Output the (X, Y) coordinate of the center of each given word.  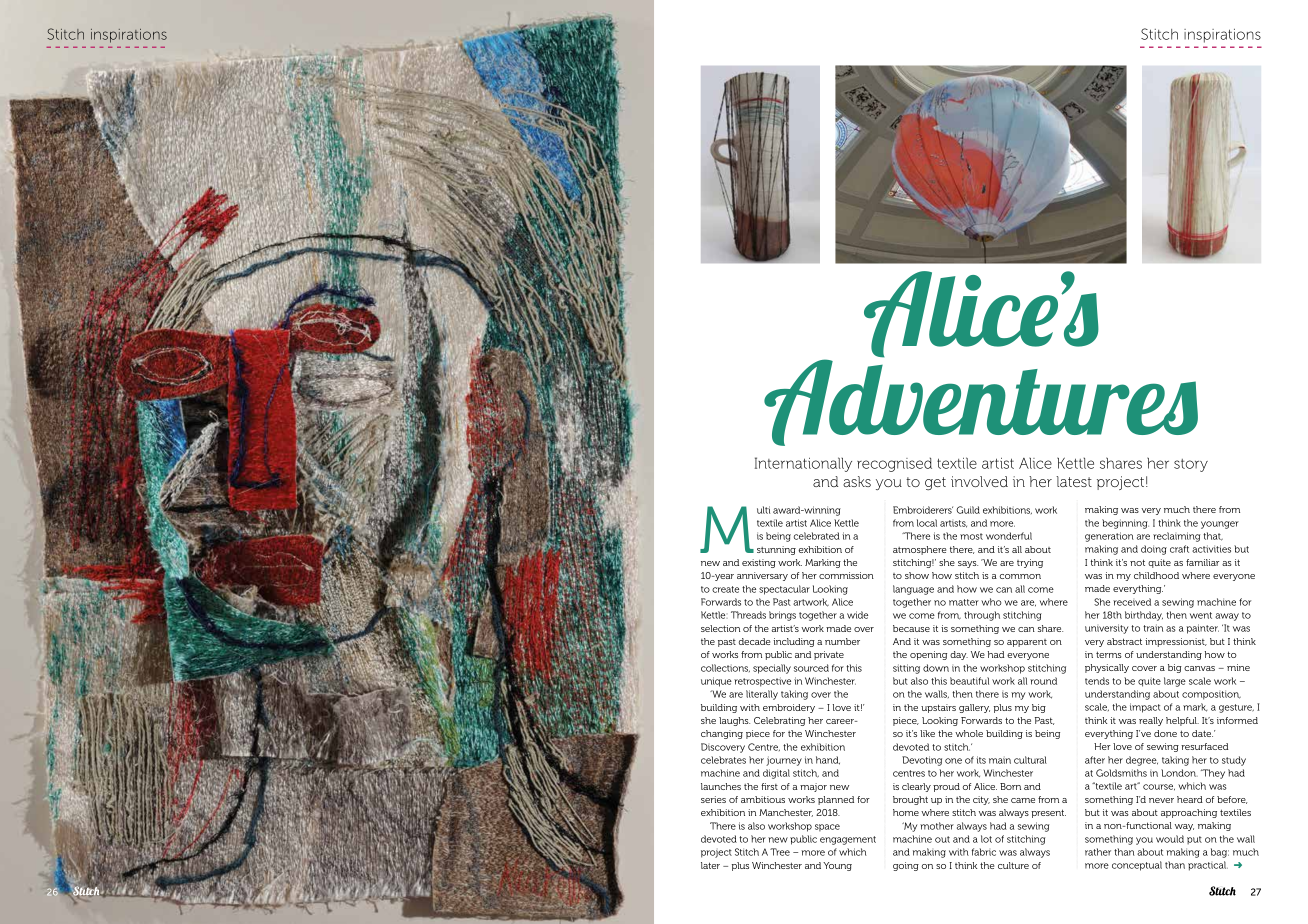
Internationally (803, 464)
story (1191, 465)
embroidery (789, 708)
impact (1145, 708)
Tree (780, 852)
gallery (974, 708)
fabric (984, 852)
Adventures (981, 401)
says (968, 564)
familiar (1202, 562)
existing (759, 563)
